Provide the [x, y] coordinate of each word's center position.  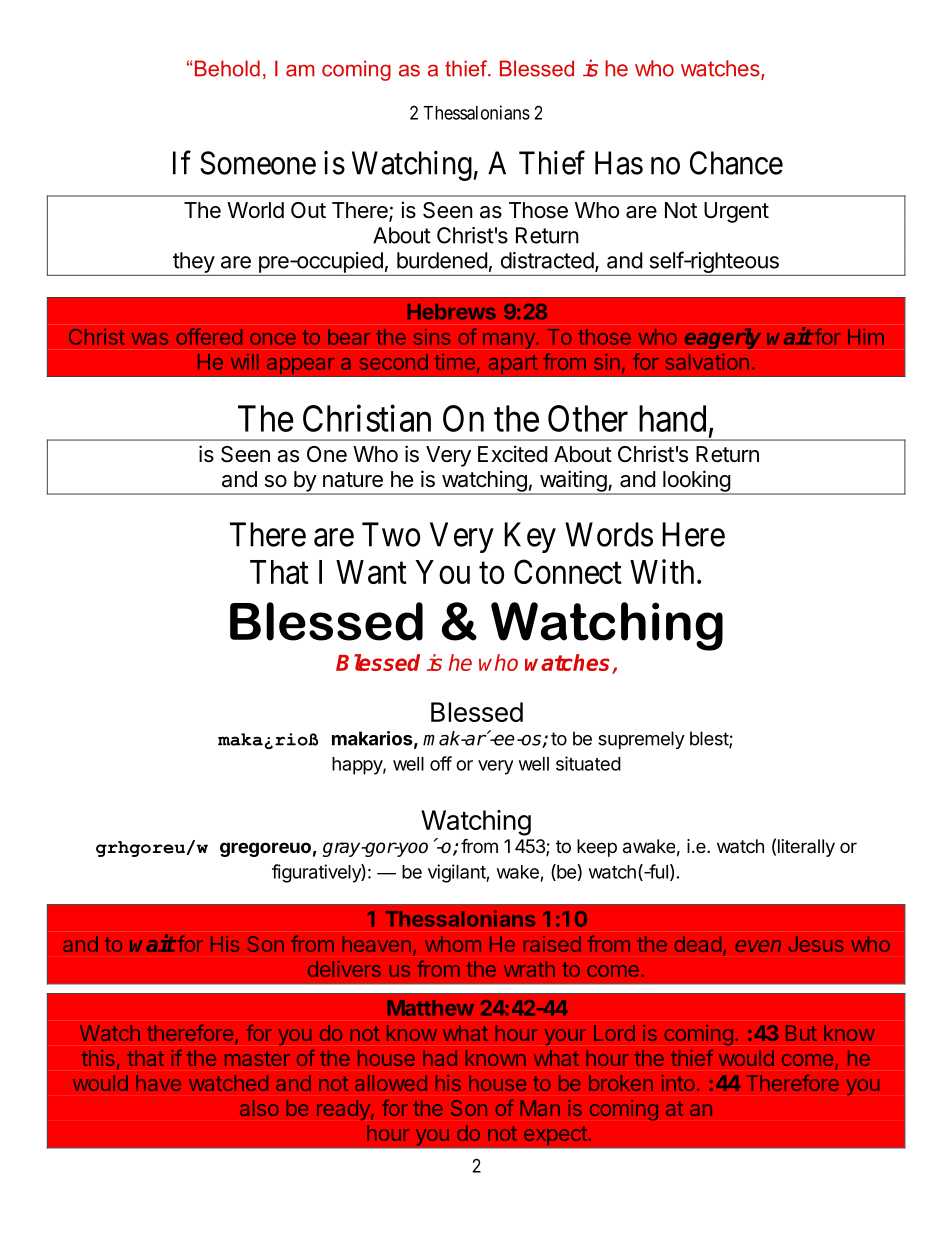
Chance [736, 163]
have [158, 1083]
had [440, 1058]
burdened [442, 260]
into [678, 1083]
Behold [227, 68]
